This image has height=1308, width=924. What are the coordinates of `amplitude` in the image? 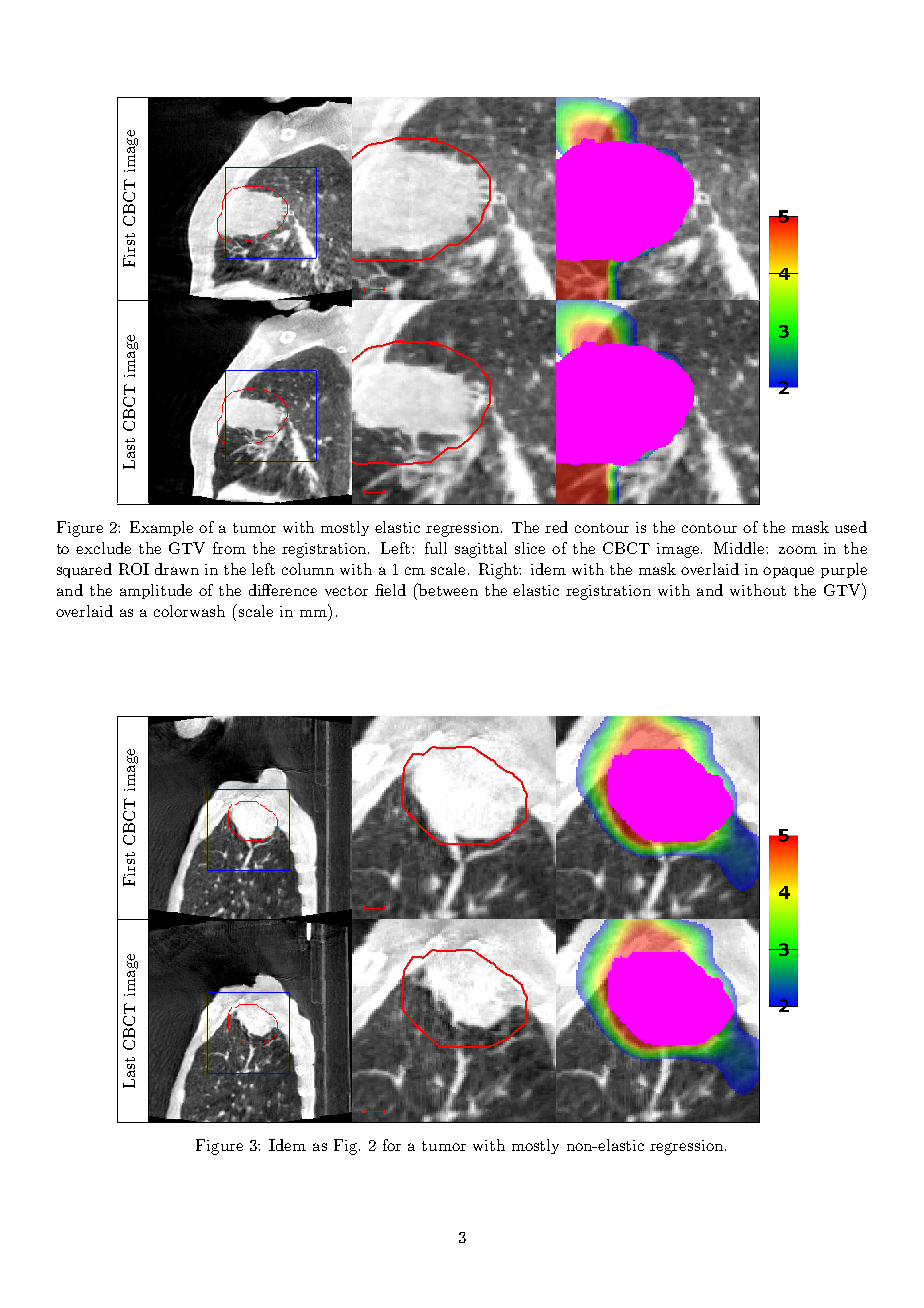 It's located at (156, 591).
